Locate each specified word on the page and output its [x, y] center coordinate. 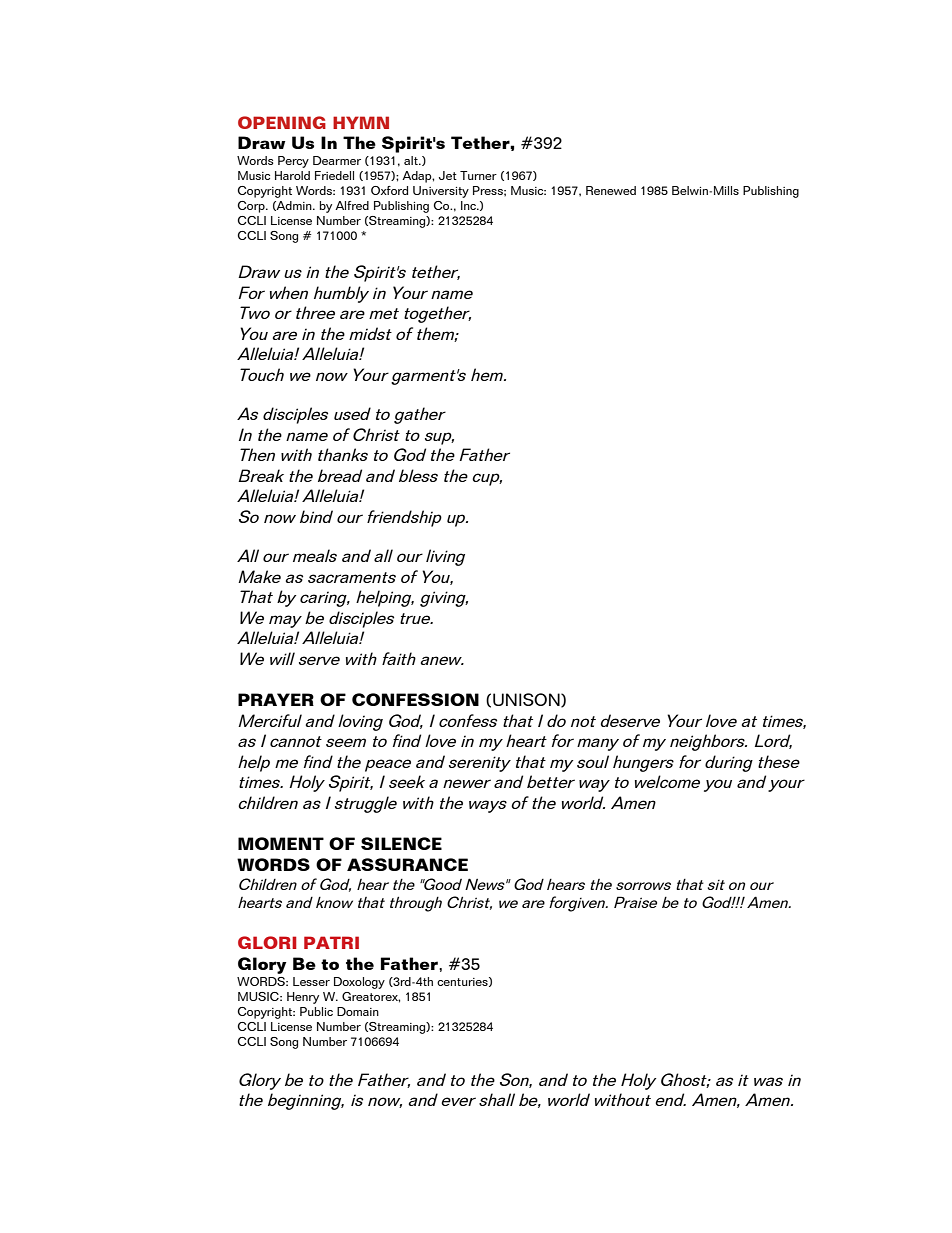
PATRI [331, 942]
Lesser [311, 981]
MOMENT [281, 843]
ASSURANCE [407, 864]
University [441, 192]
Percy [293, 162]
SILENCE [401, 843]
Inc [469, 205]
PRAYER [276, 699]
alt [412, 160]
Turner [478, 175]
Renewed [611, 190]
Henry [303, 998]
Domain [358, 1011]
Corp [252, 207]
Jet [448, 175]
